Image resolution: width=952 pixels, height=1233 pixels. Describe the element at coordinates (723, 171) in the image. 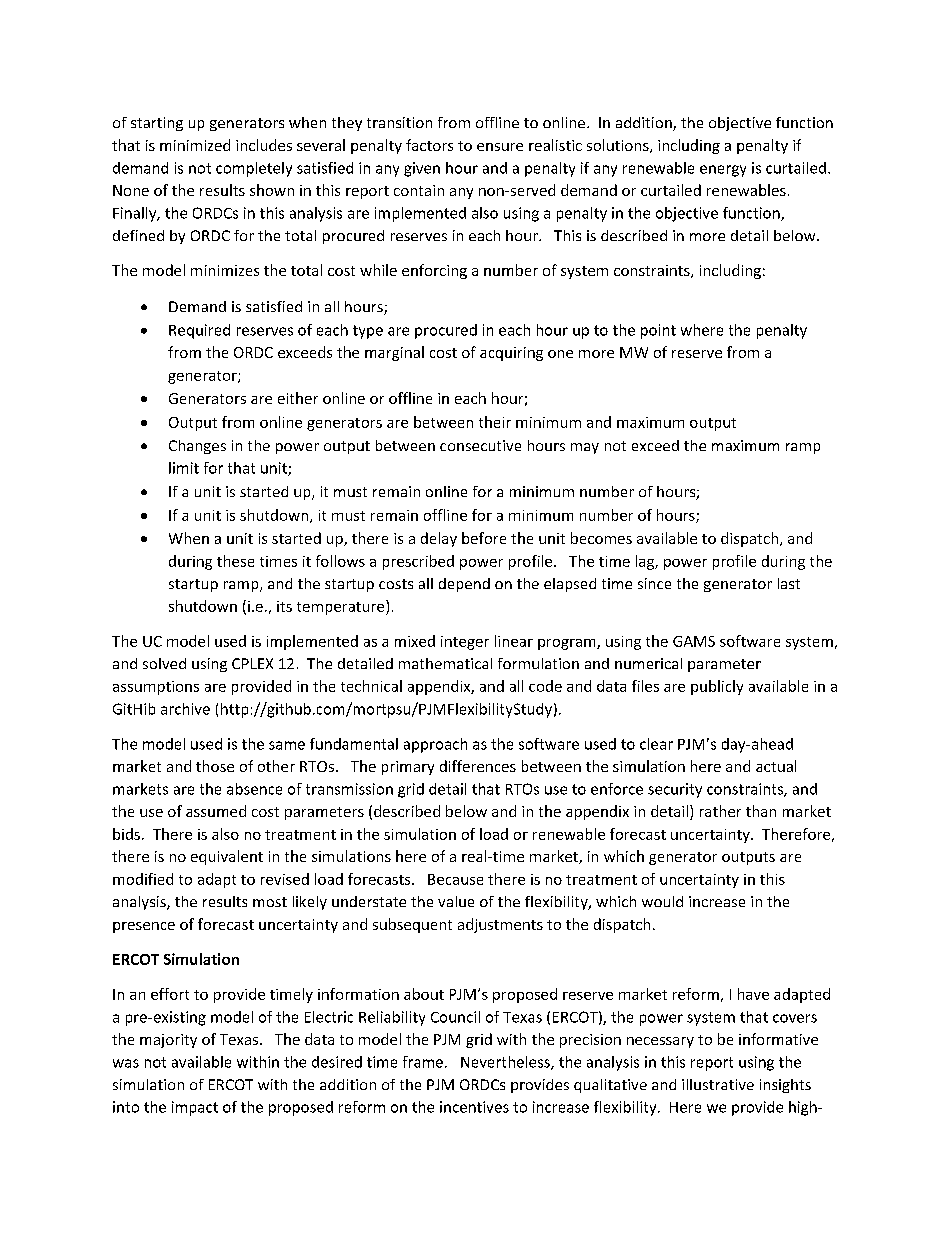

I see `energy` at that location.
